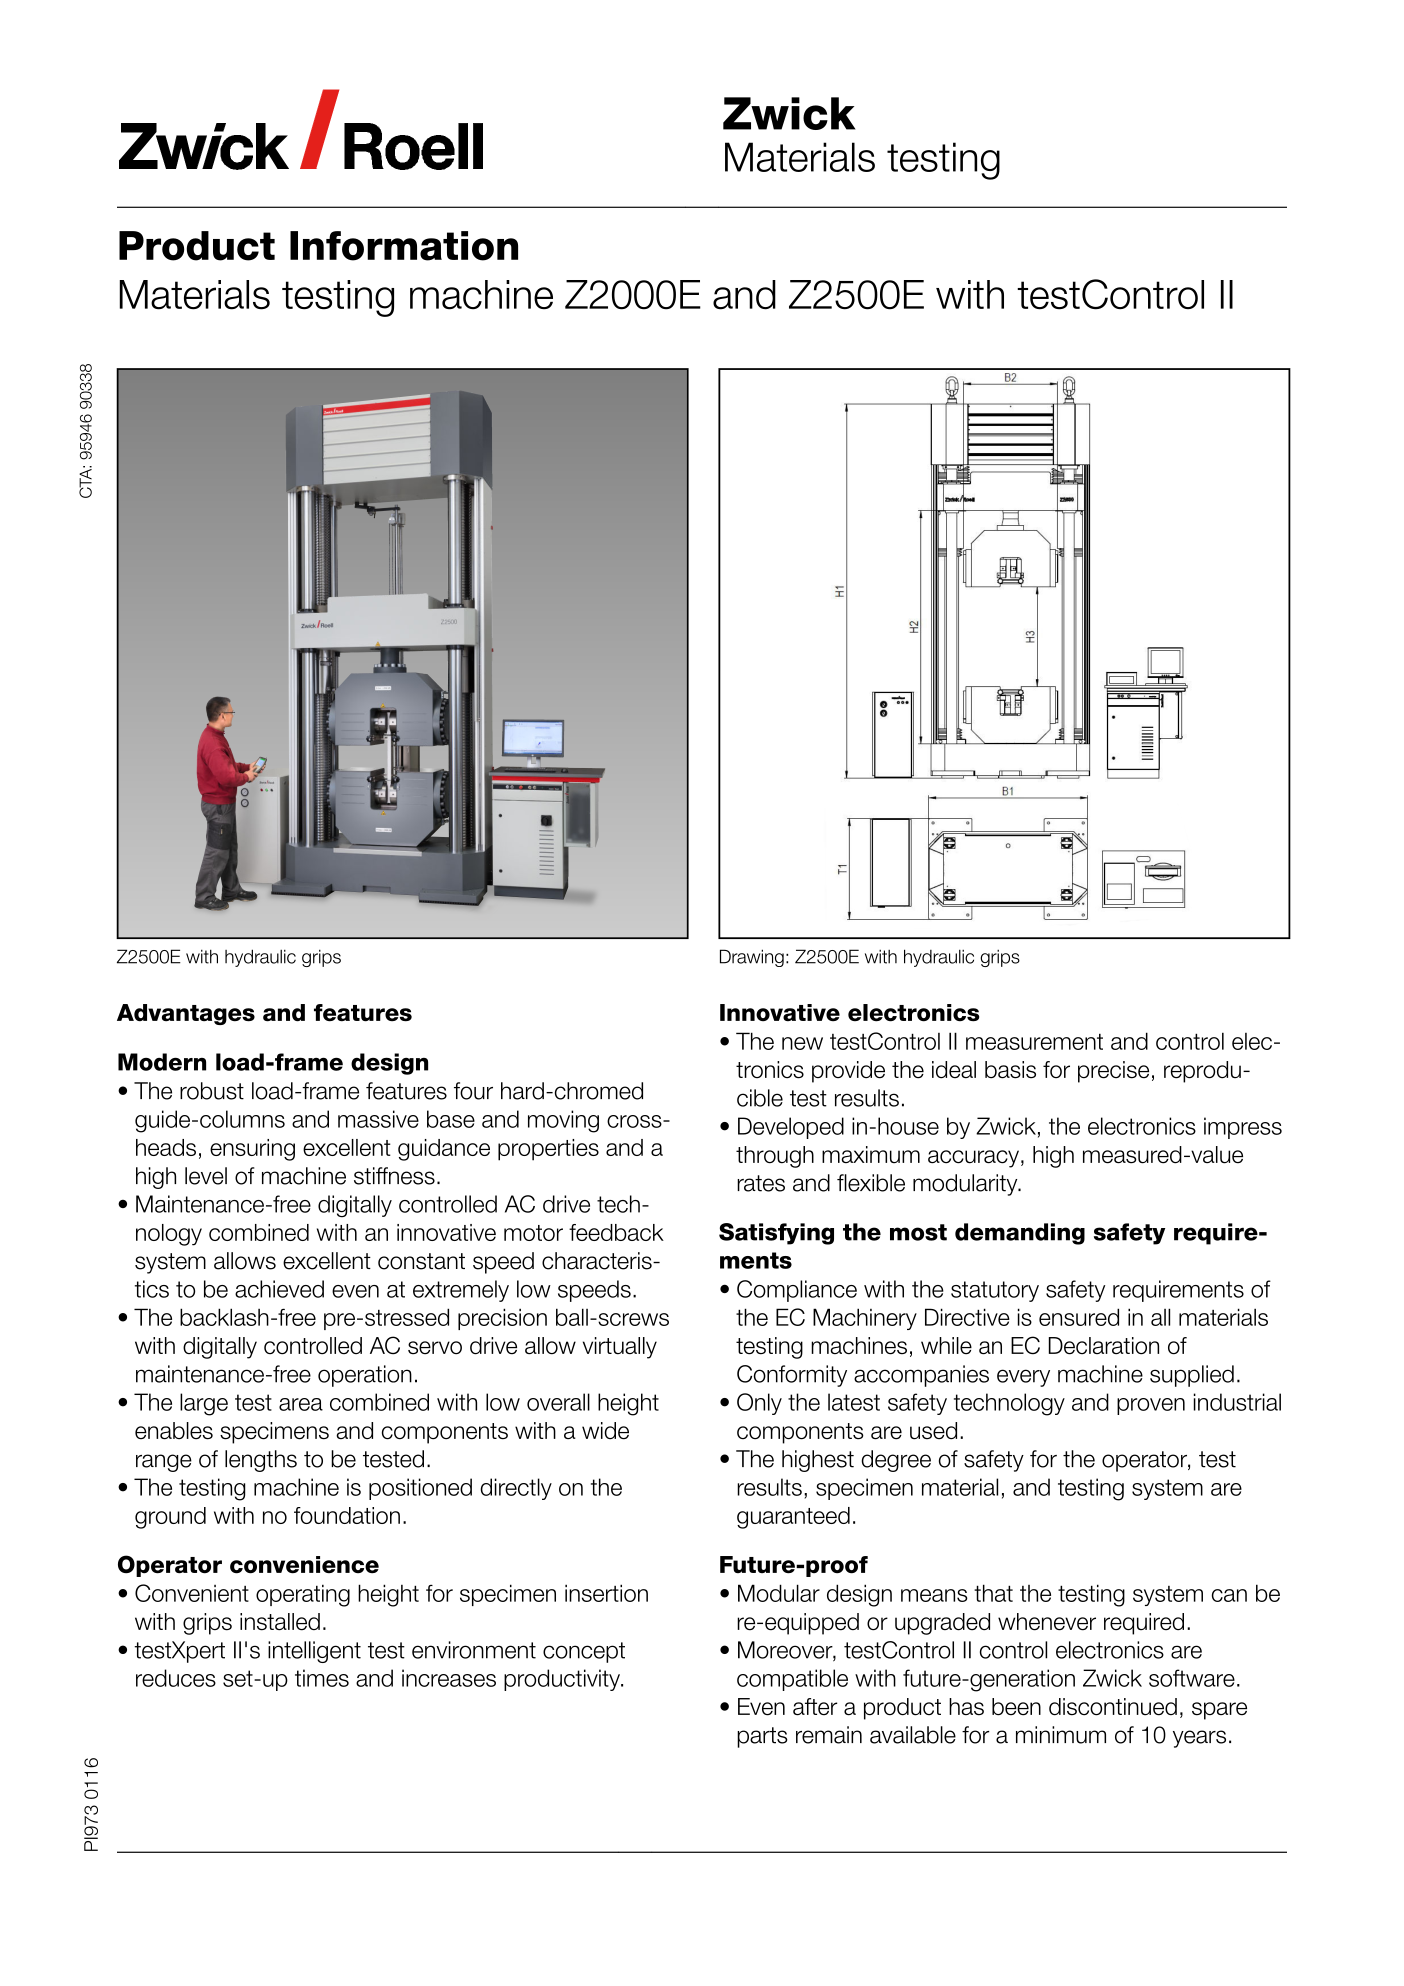  Describe the element at coordinates (848, 1072) in the screenshot. I see `provide` at that location.
